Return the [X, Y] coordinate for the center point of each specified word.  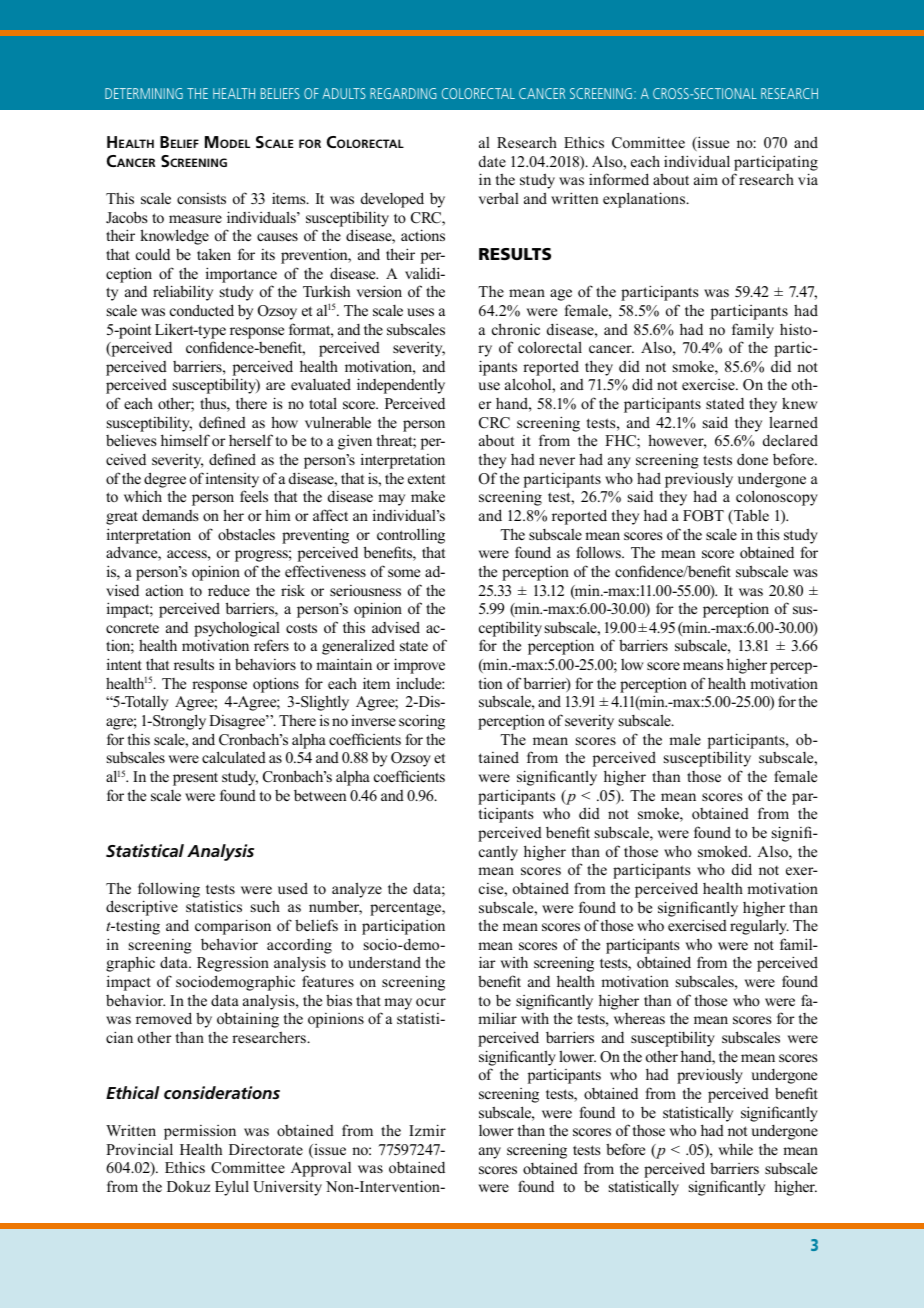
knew [799, 403]
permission [200, 1132]
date [492, 161]
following [169, 890]
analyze [357, 890]
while [736, 1149]
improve [419, 666]
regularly [759, 927]
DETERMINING [144, 93]
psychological [237, 629]
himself [185, 440]
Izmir [427, 1130]
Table [750, 516]
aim [706, 179]
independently [401, 386]
